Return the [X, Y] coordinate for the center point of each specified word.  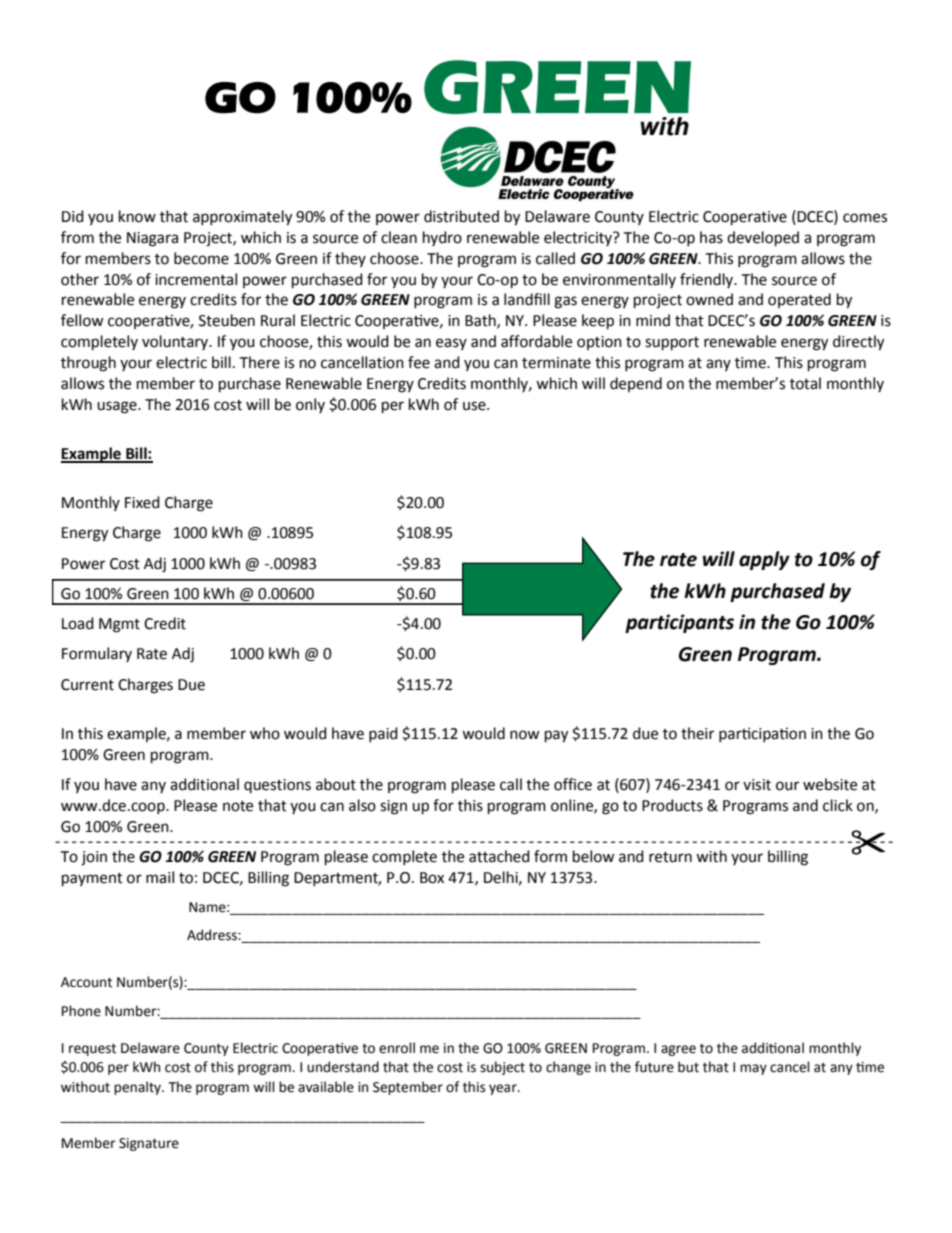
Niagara [152, 239]
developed [763, 239]
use [475, 406]
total [805, 383]
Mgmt [119, 625]
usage [118, 407]
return [670, 857]
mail [160, 877]
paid [383, 734]
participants [679, 623]
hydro [442, 238]
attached [499, 856]
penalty [138, 1088]
